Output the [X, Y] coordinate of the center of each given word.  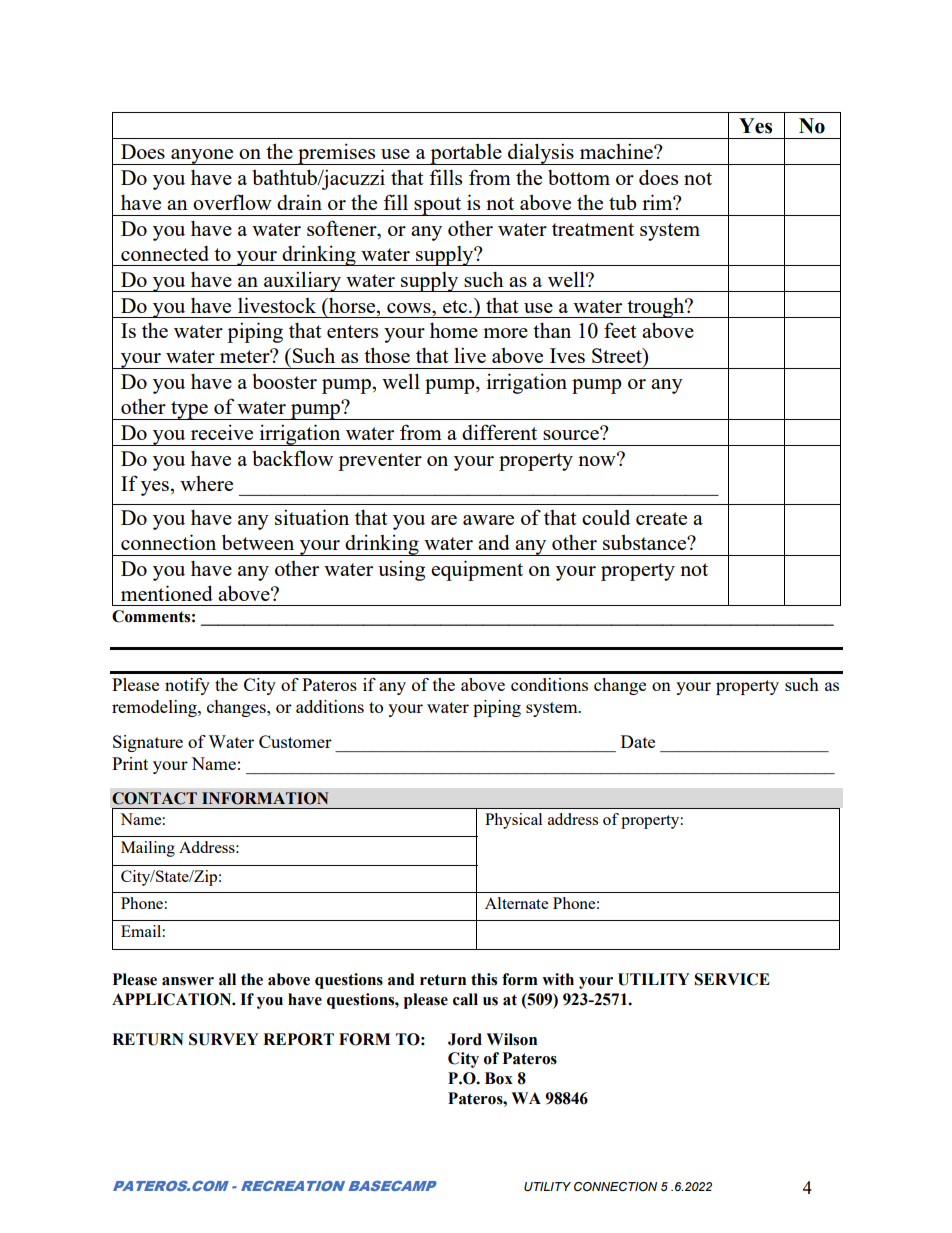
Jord [465, 1039]
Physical [513, 821]
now [598, 460]
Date [638, 741]
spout [438, 206]
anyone [202, 157]
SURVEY [224, 1039]
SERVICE [732, 979]
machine [617, 151]
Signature [148, 743]
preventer [380, 462]
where [206, 483]
